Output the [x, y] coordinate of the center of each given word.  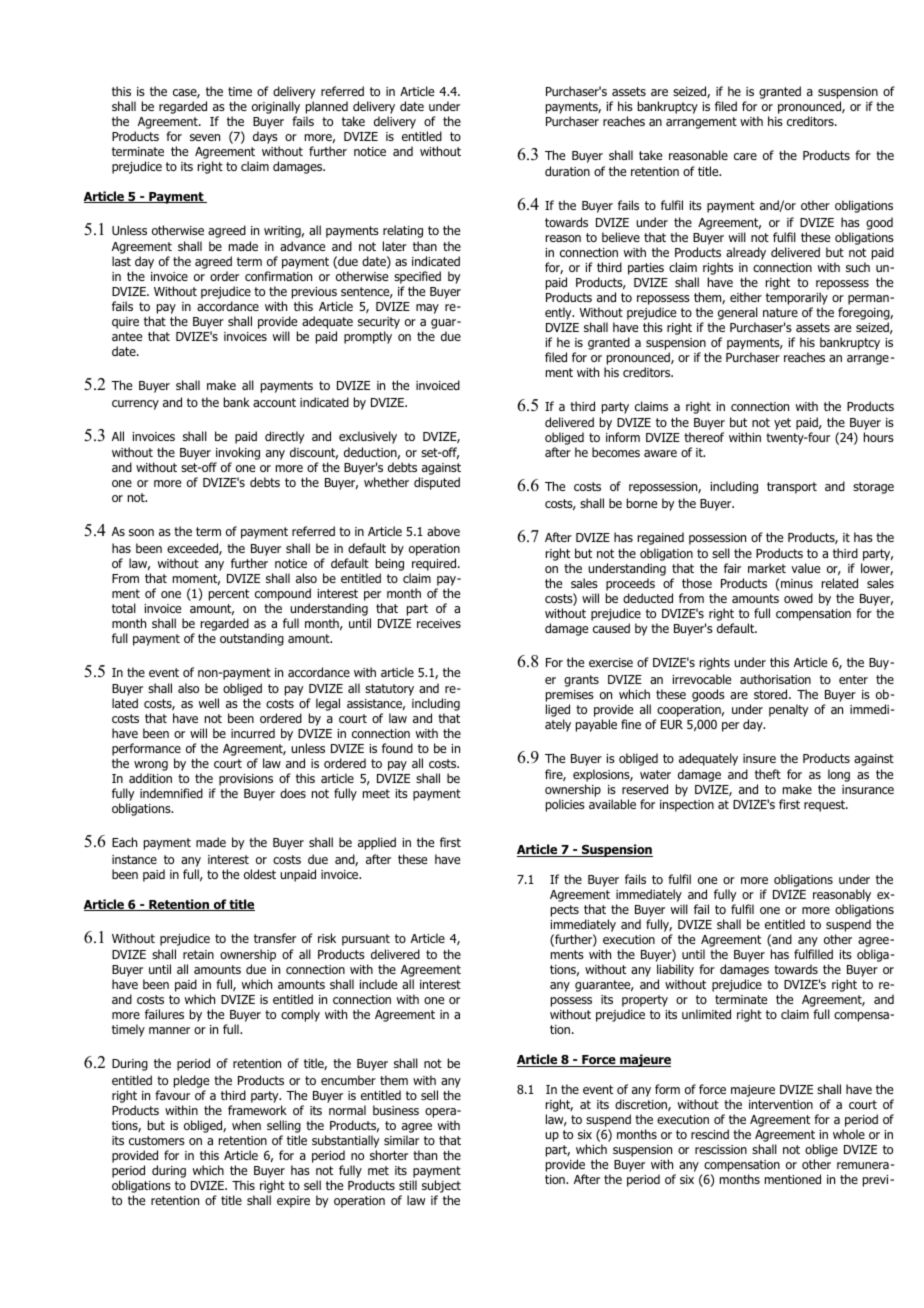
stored [772, 694]
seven [205, 137]
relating [403, 231]
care [745, 156]
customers [157, 1140]
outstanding [252, 639]
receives [439, 623]
